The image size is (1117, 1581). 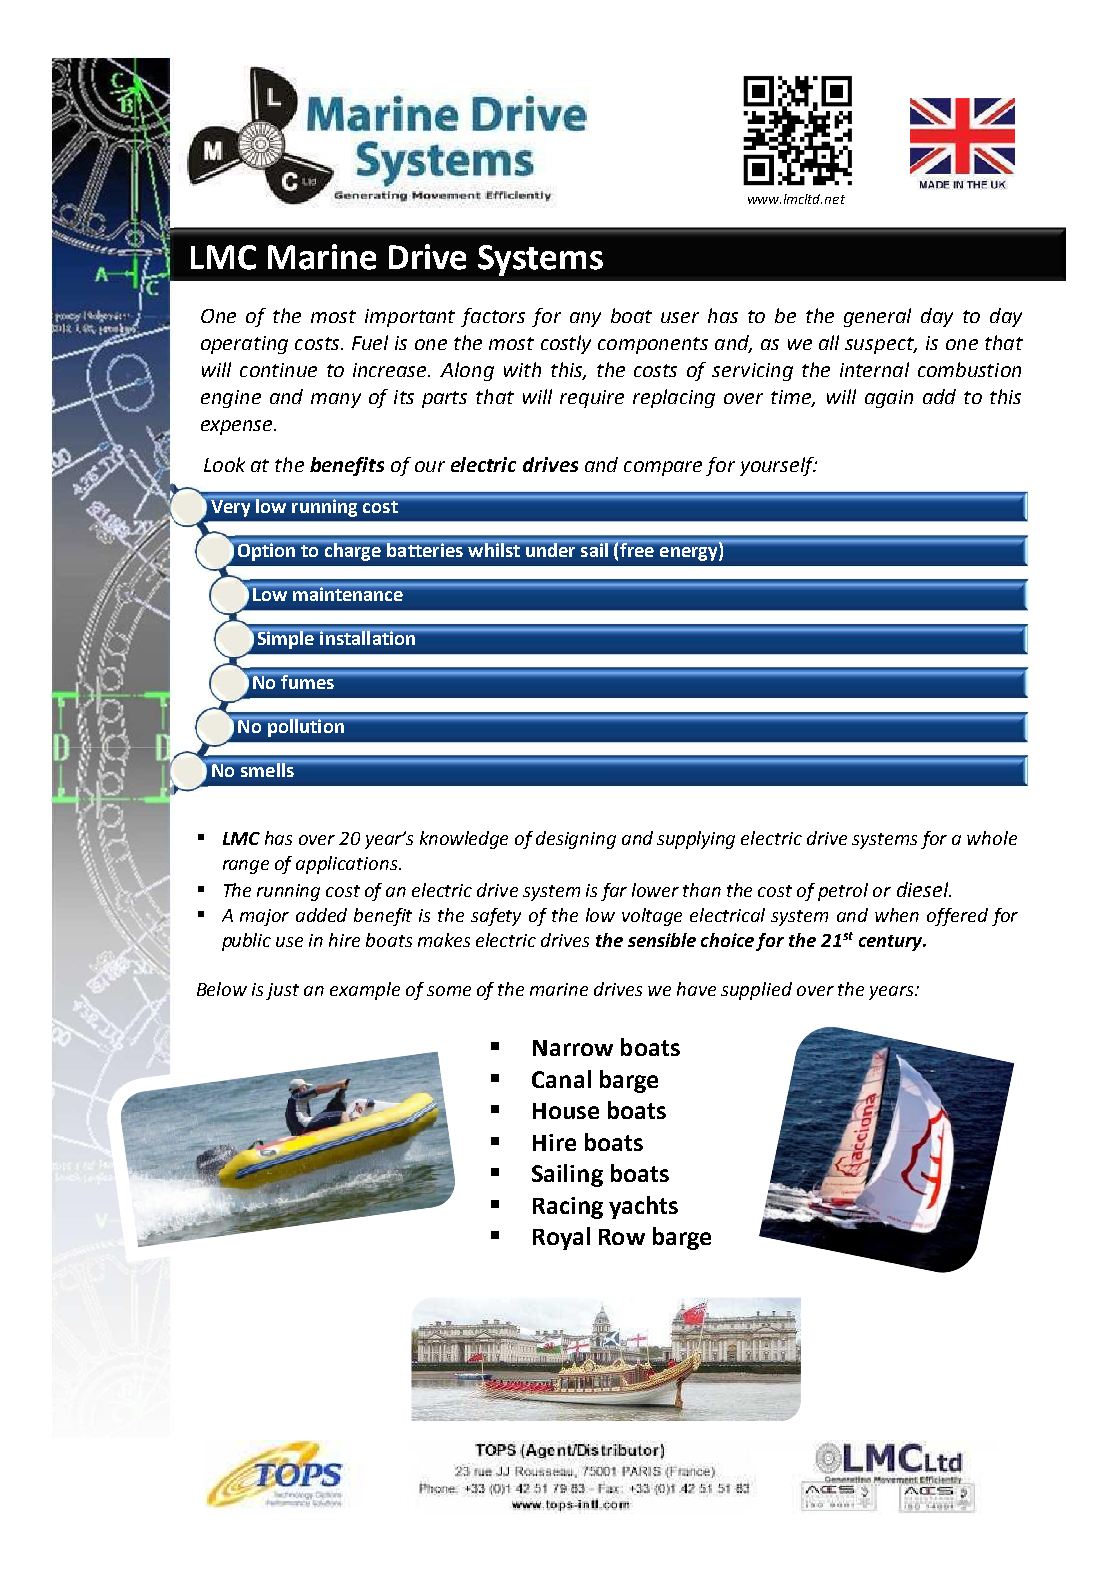 I want to click on yachts, so click(x=643, y=1207).
